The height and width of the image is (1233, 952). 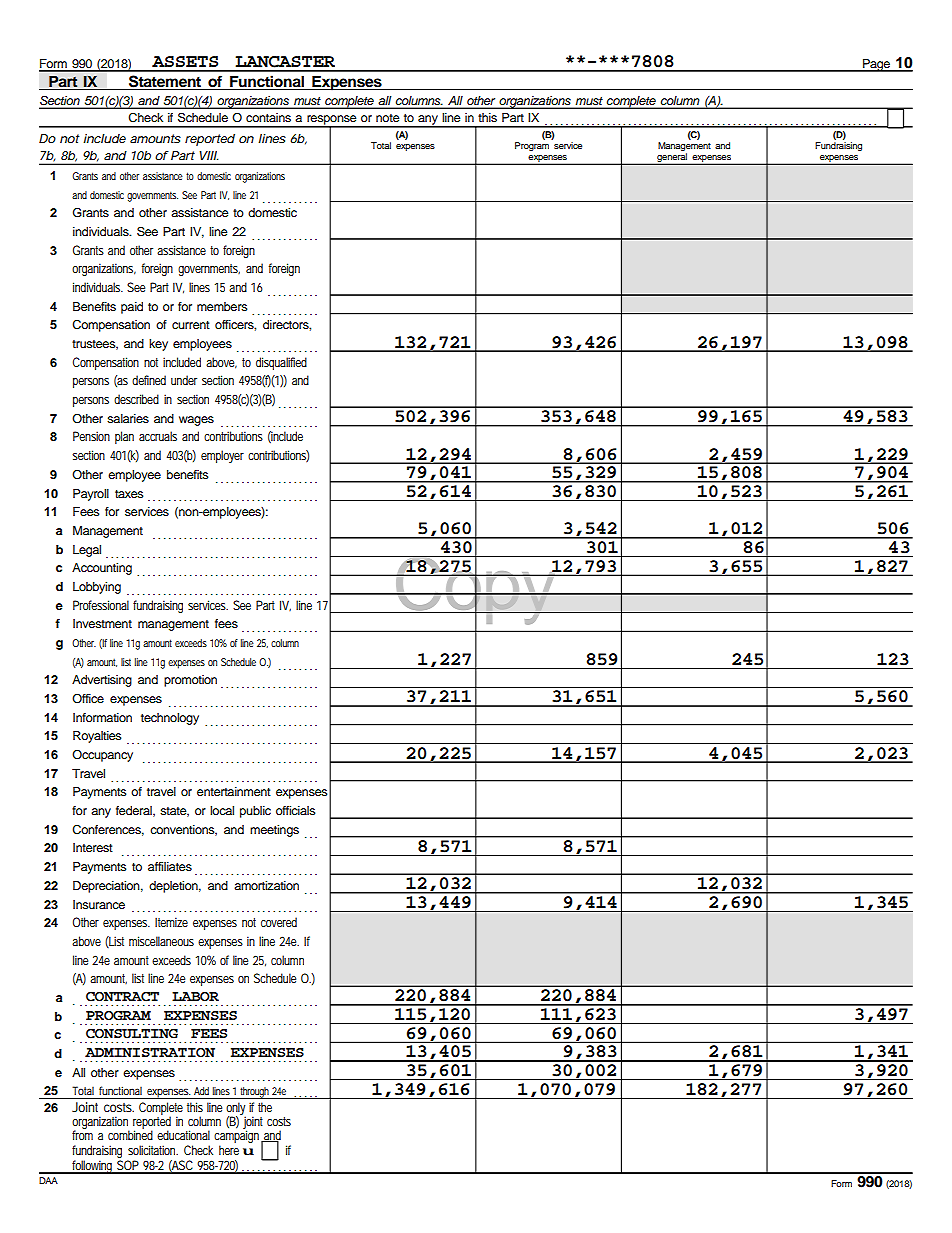 I want to click on solicitation, so click(x=153, y=1150).
